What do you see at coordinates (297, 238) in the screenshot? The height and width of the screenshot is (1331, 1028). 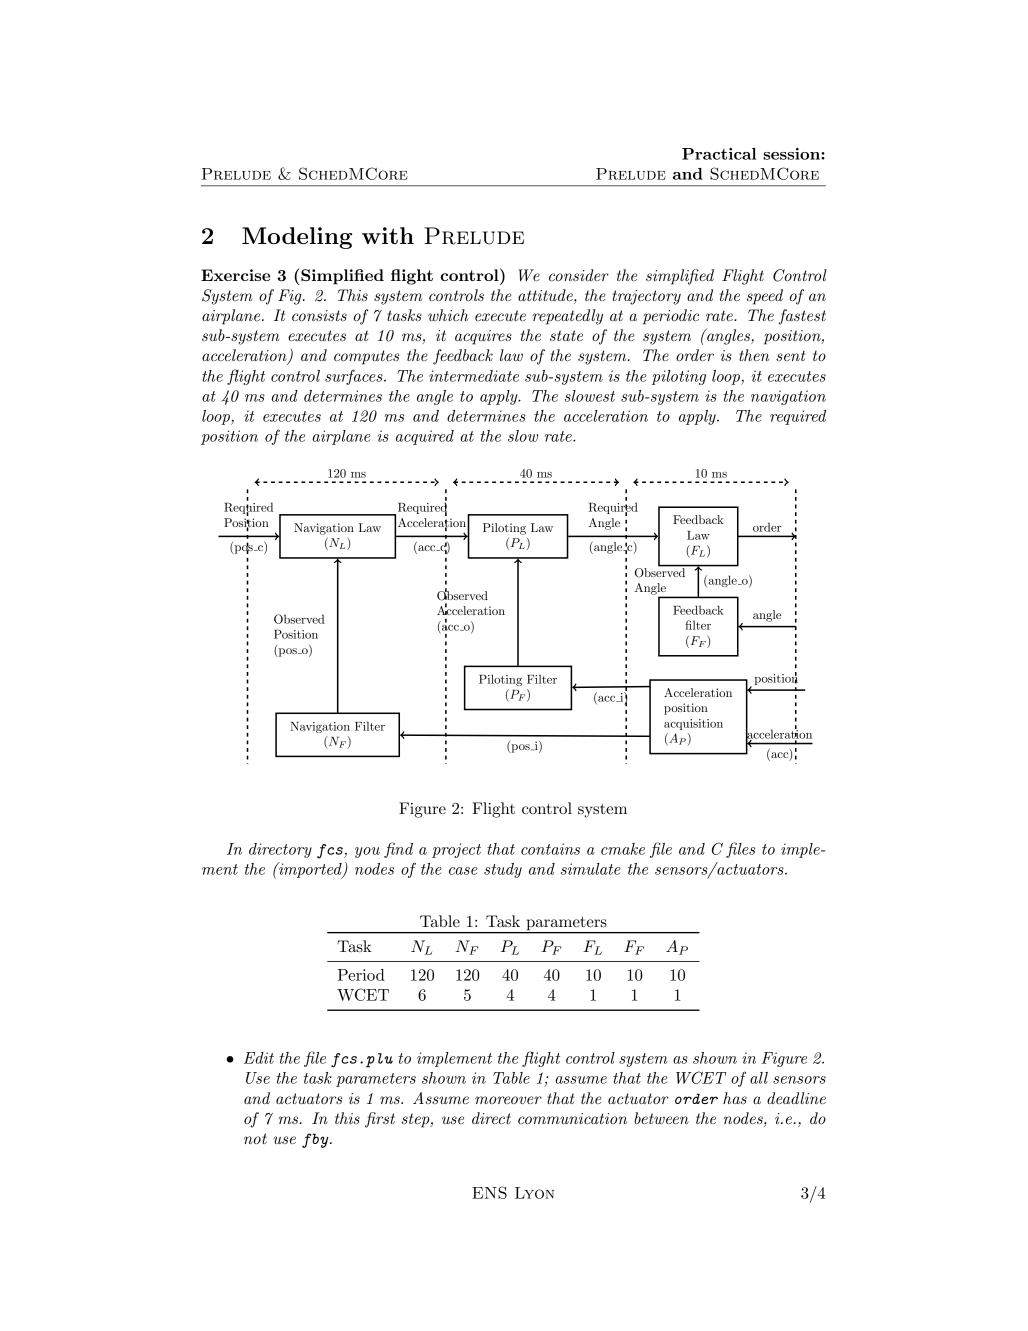 I see `Modeling` at bounding box center [297, 238].
